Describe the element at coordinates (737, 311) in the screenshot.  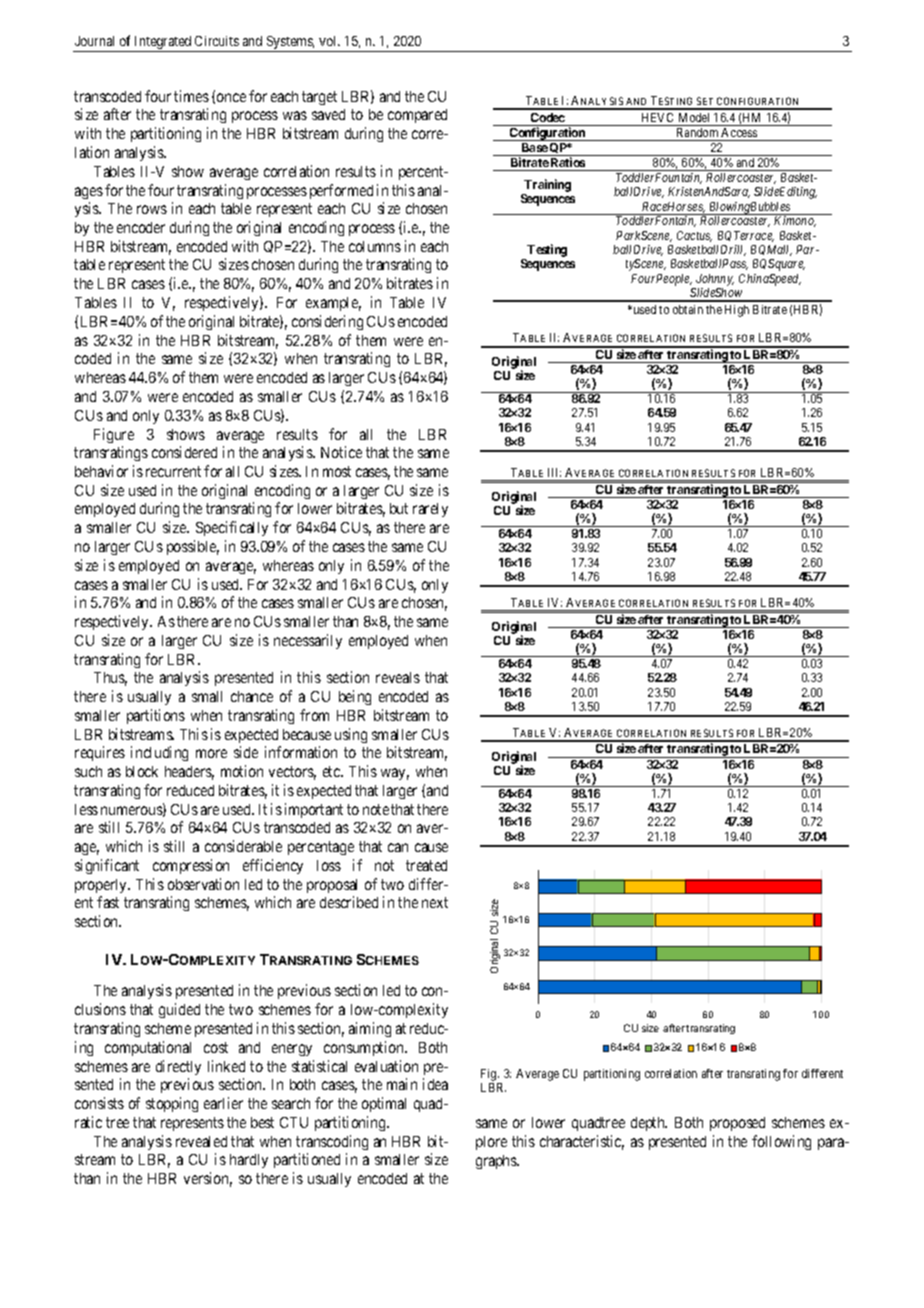
I see `High` at that location.
